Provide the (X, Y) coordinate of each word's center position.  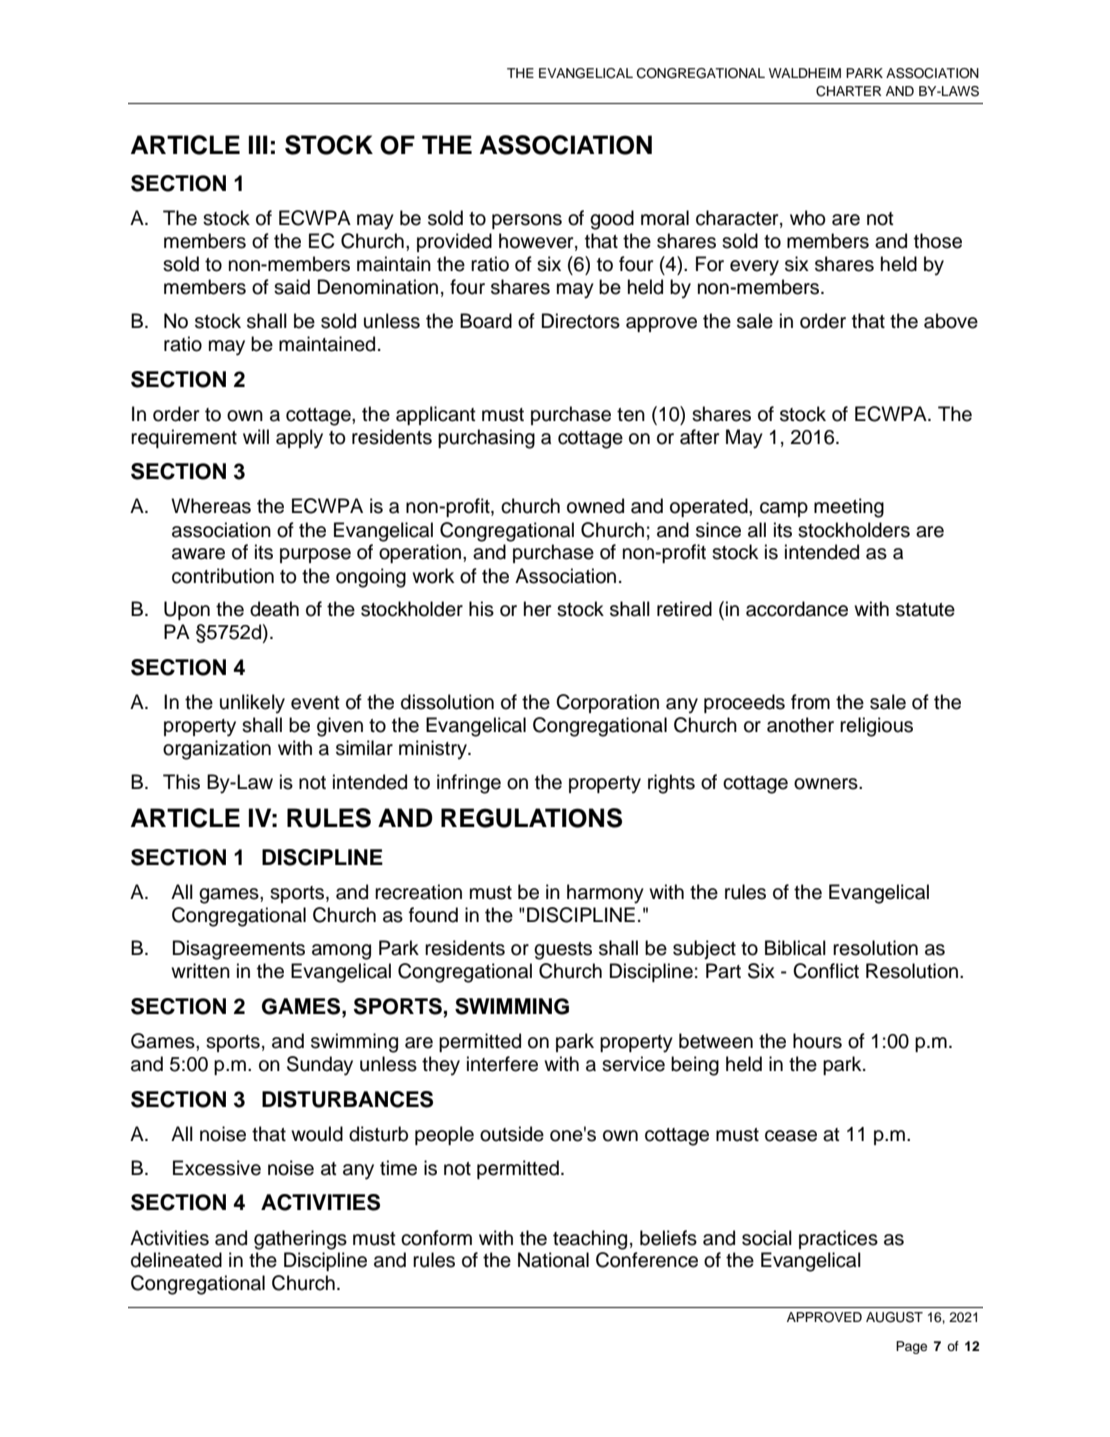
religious (876, 727)
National (553, 1260)
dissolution (447, 702)
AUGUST (894, 1317)
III (258, 144)
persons (527, 221)
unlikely (252, 704)
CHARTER (848, 91)
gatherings (300, 1240)
